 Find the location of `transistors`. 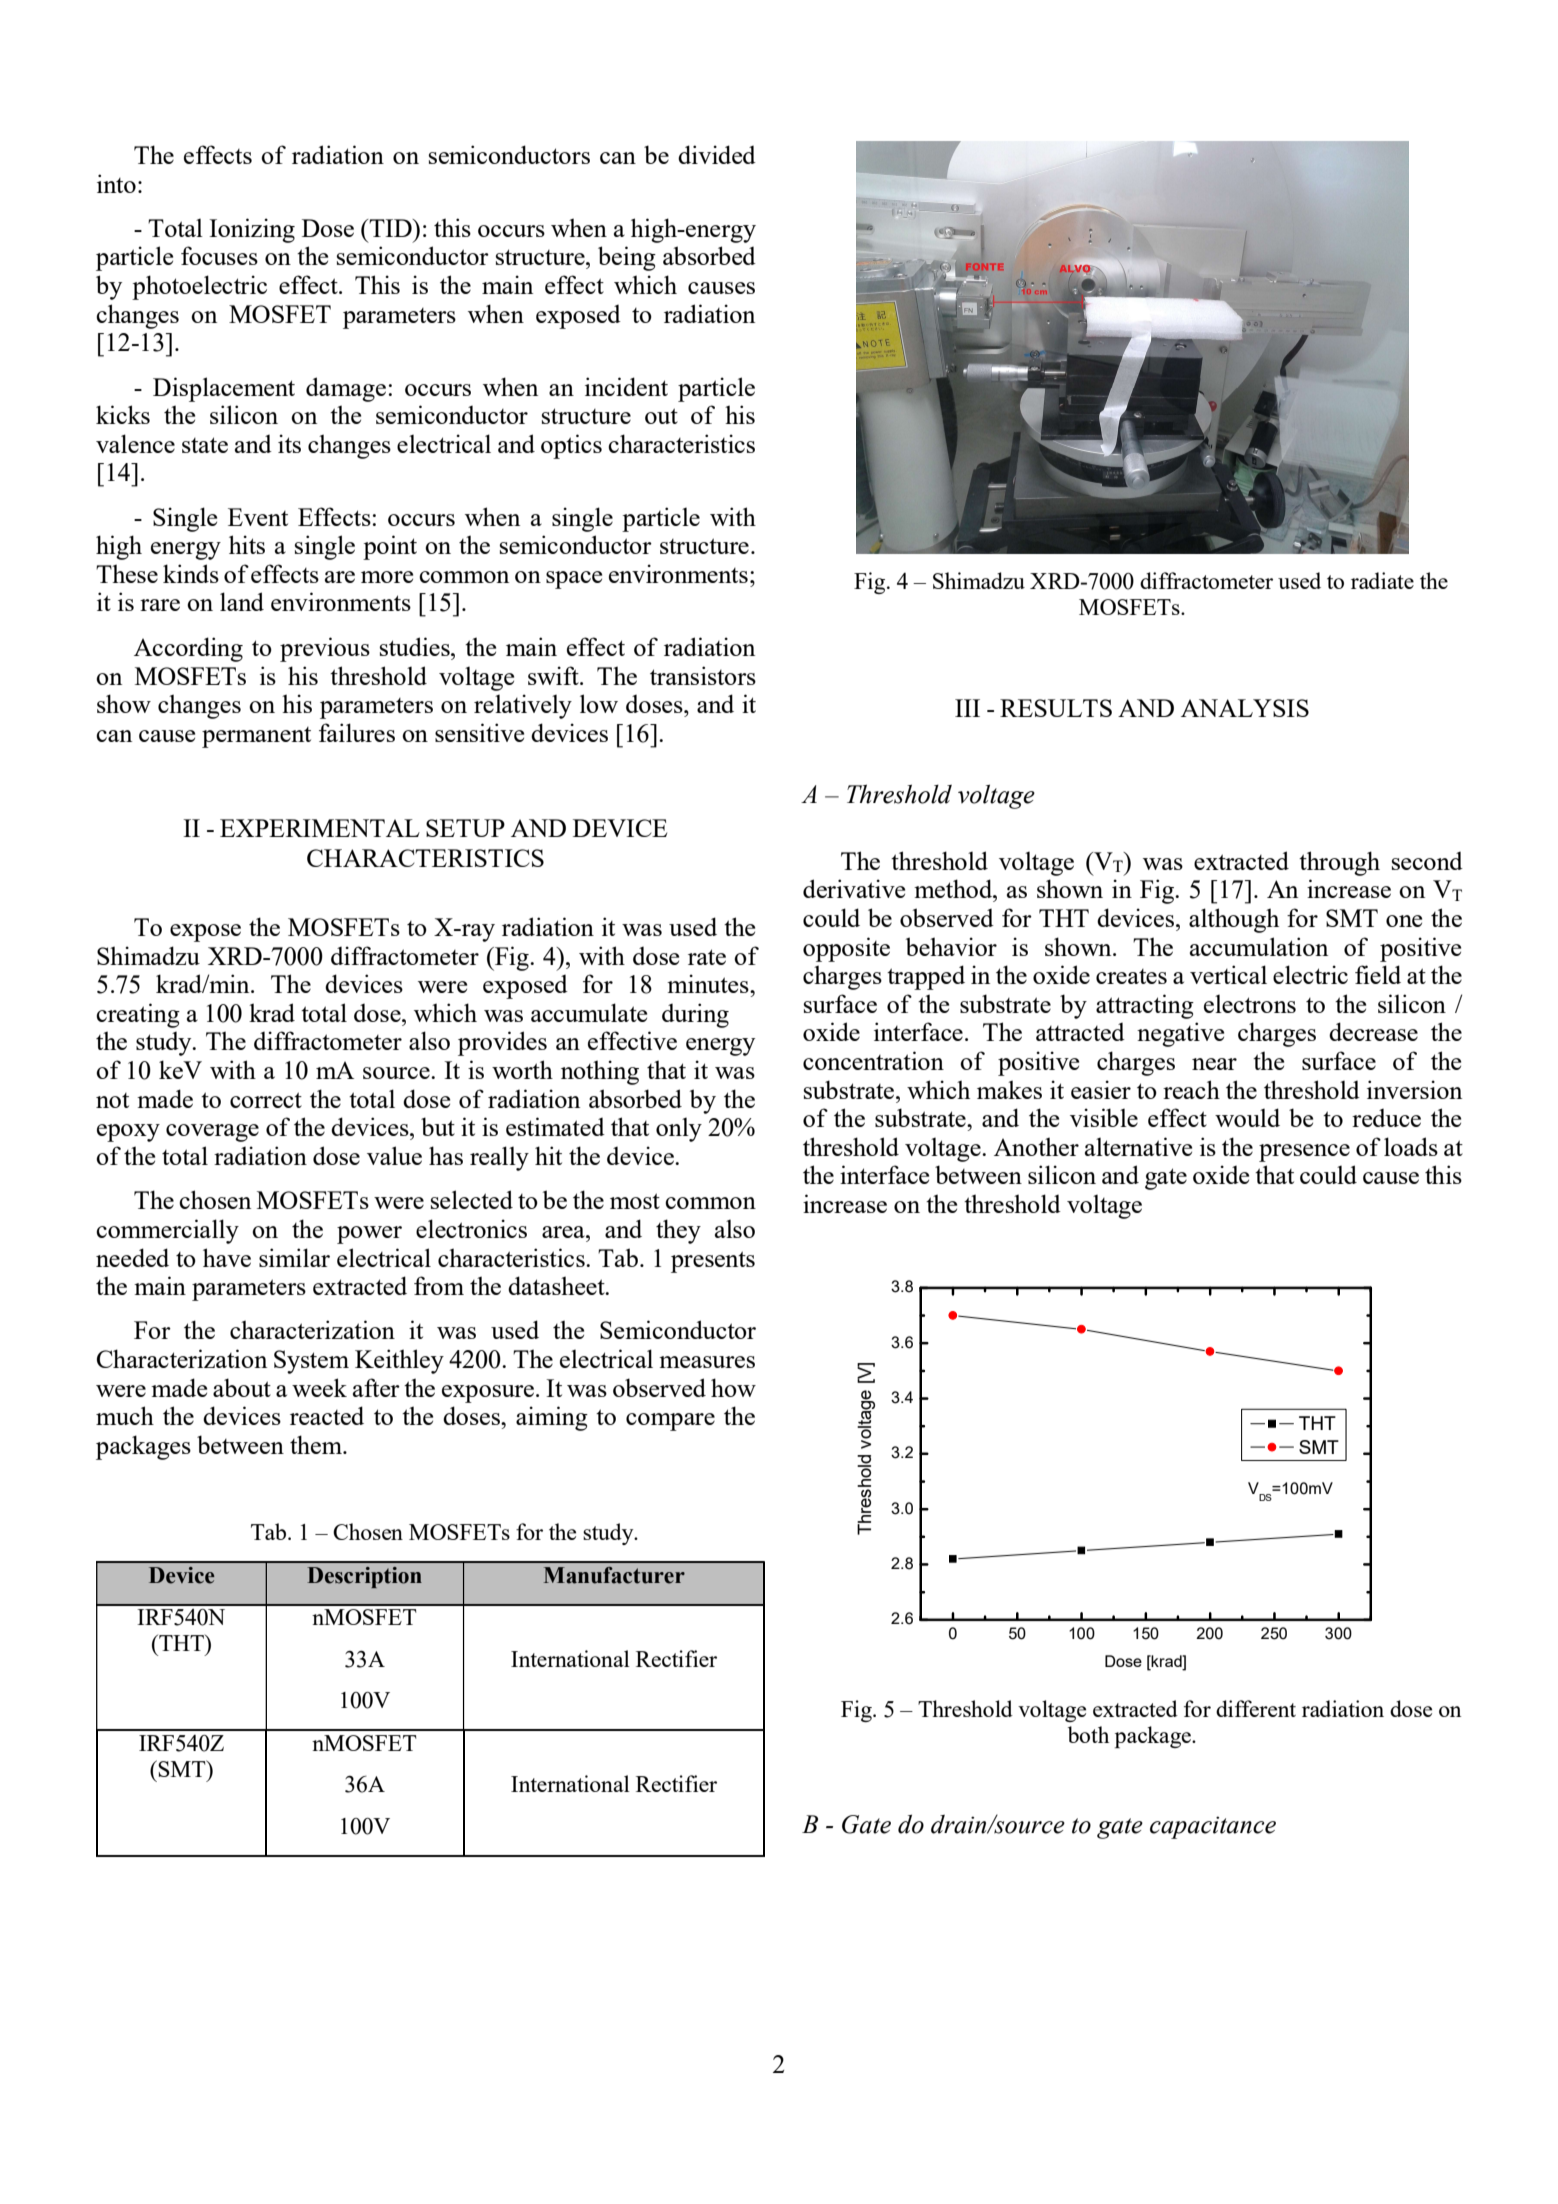

transistors is located at coordinates (703, 675).
